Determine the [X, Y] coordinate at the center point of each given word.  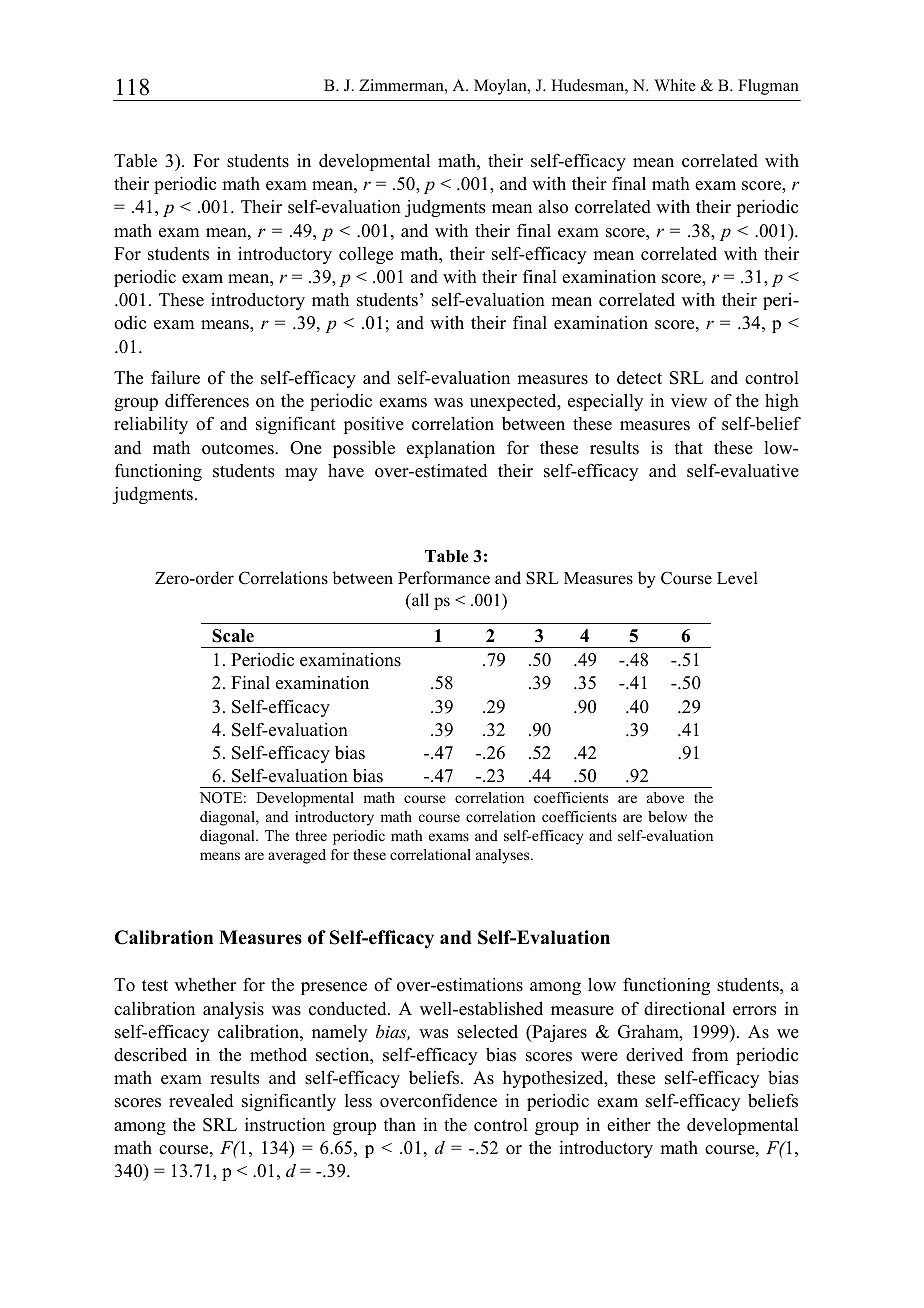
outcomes [239, 449]
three [311, 835]
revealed [201, 1101]
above [665, 797]
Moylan [501, 87]
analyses [504, 856]
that [688, 447]
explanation [451, 449]
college [366, 255]
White [675, 85]
